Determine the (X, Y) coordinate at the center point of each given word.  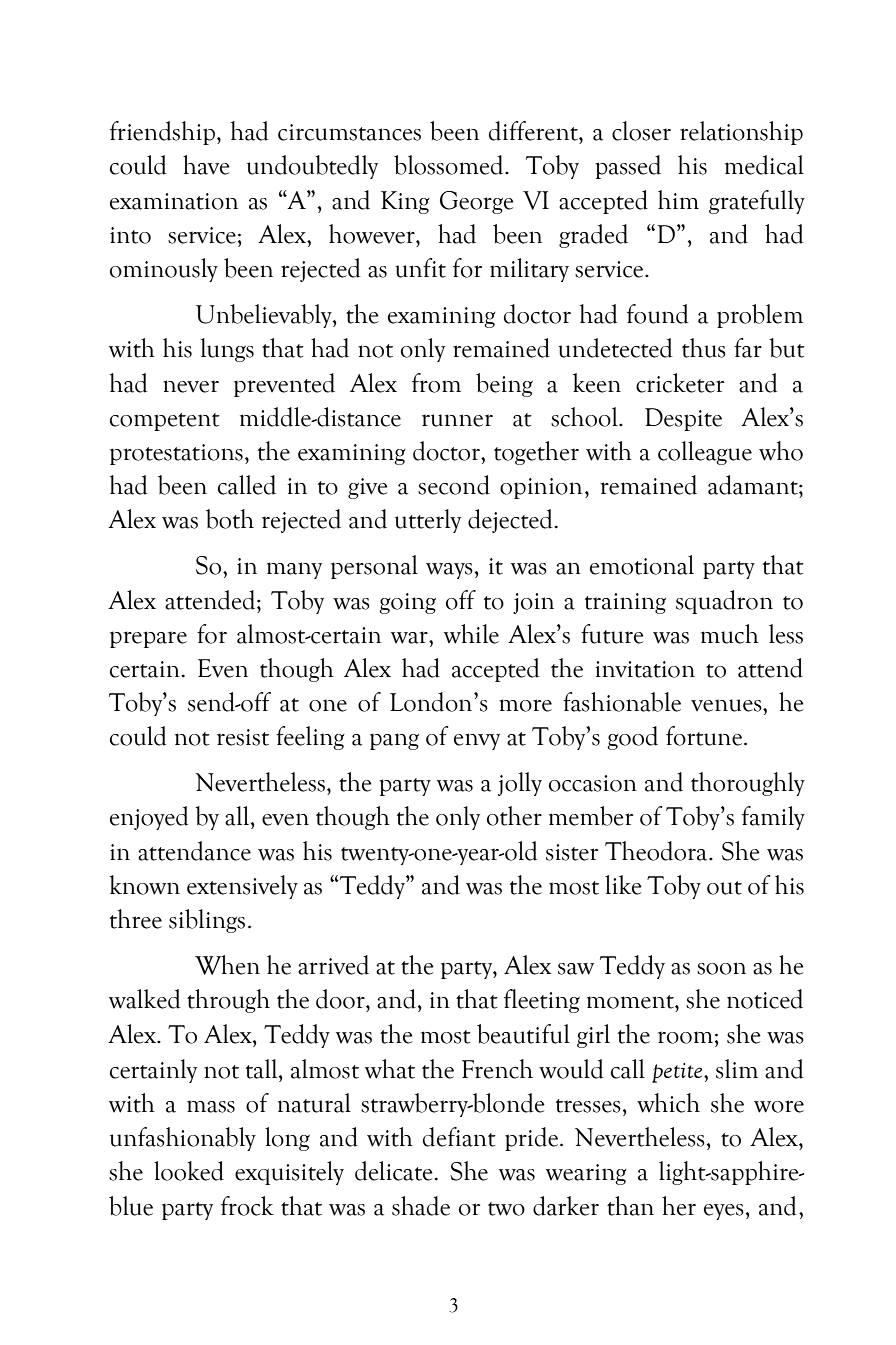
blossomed (450, 165)
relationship (741, 133)
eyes (724, 1212)
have (206, 165)
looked (189, 1171)
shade (421, 1206)
